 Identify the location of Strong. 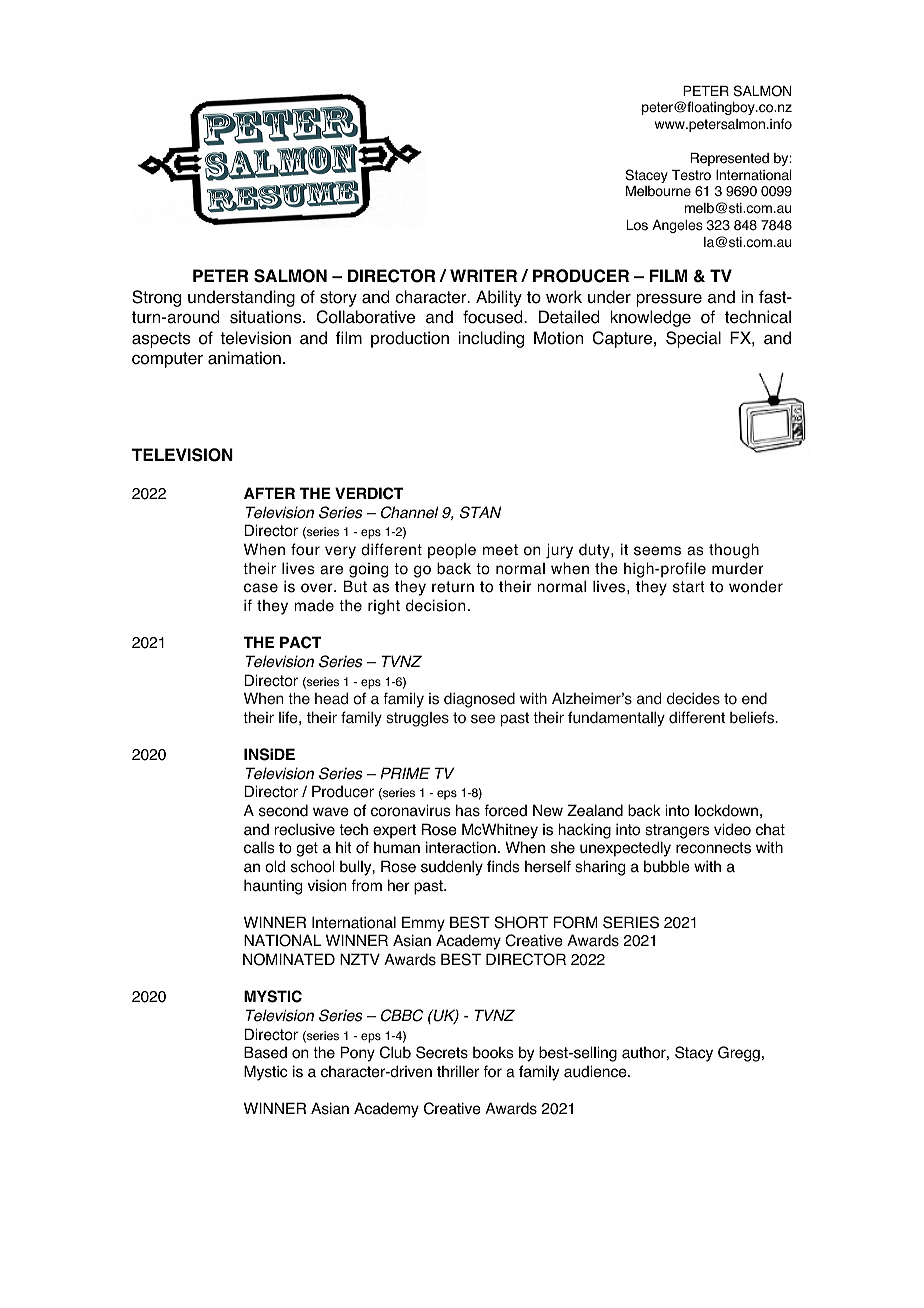
(156, 298).
